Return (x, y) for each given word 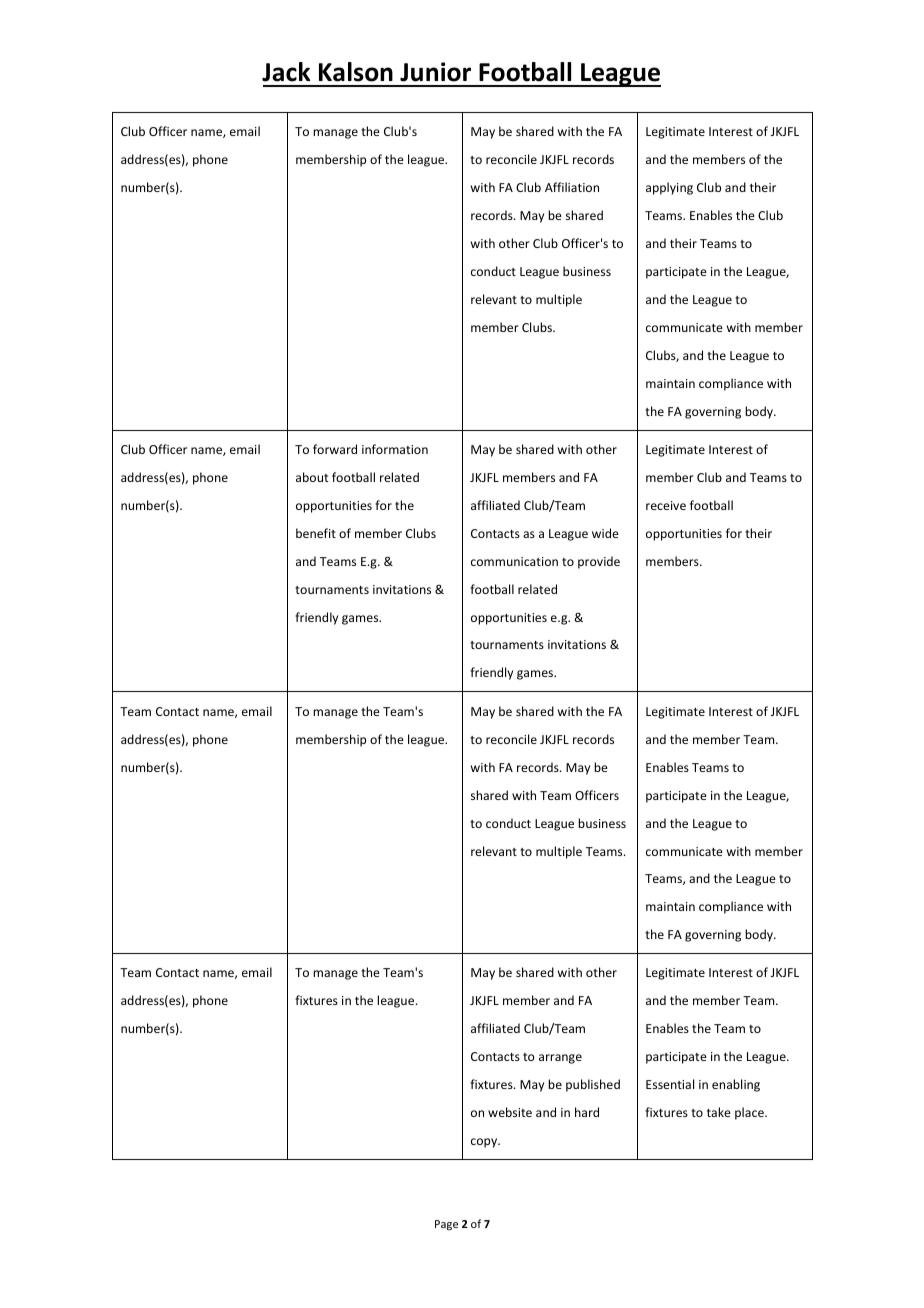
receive (666, 505)
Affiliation (572, 187)
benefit (316, 533)
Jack (286, 72)
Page (446, 1225)
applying (669, 188)
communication (514, 561)
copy (485, 1143)
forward (335, 449)
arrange (560, 1059)
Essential (670, 1084)
